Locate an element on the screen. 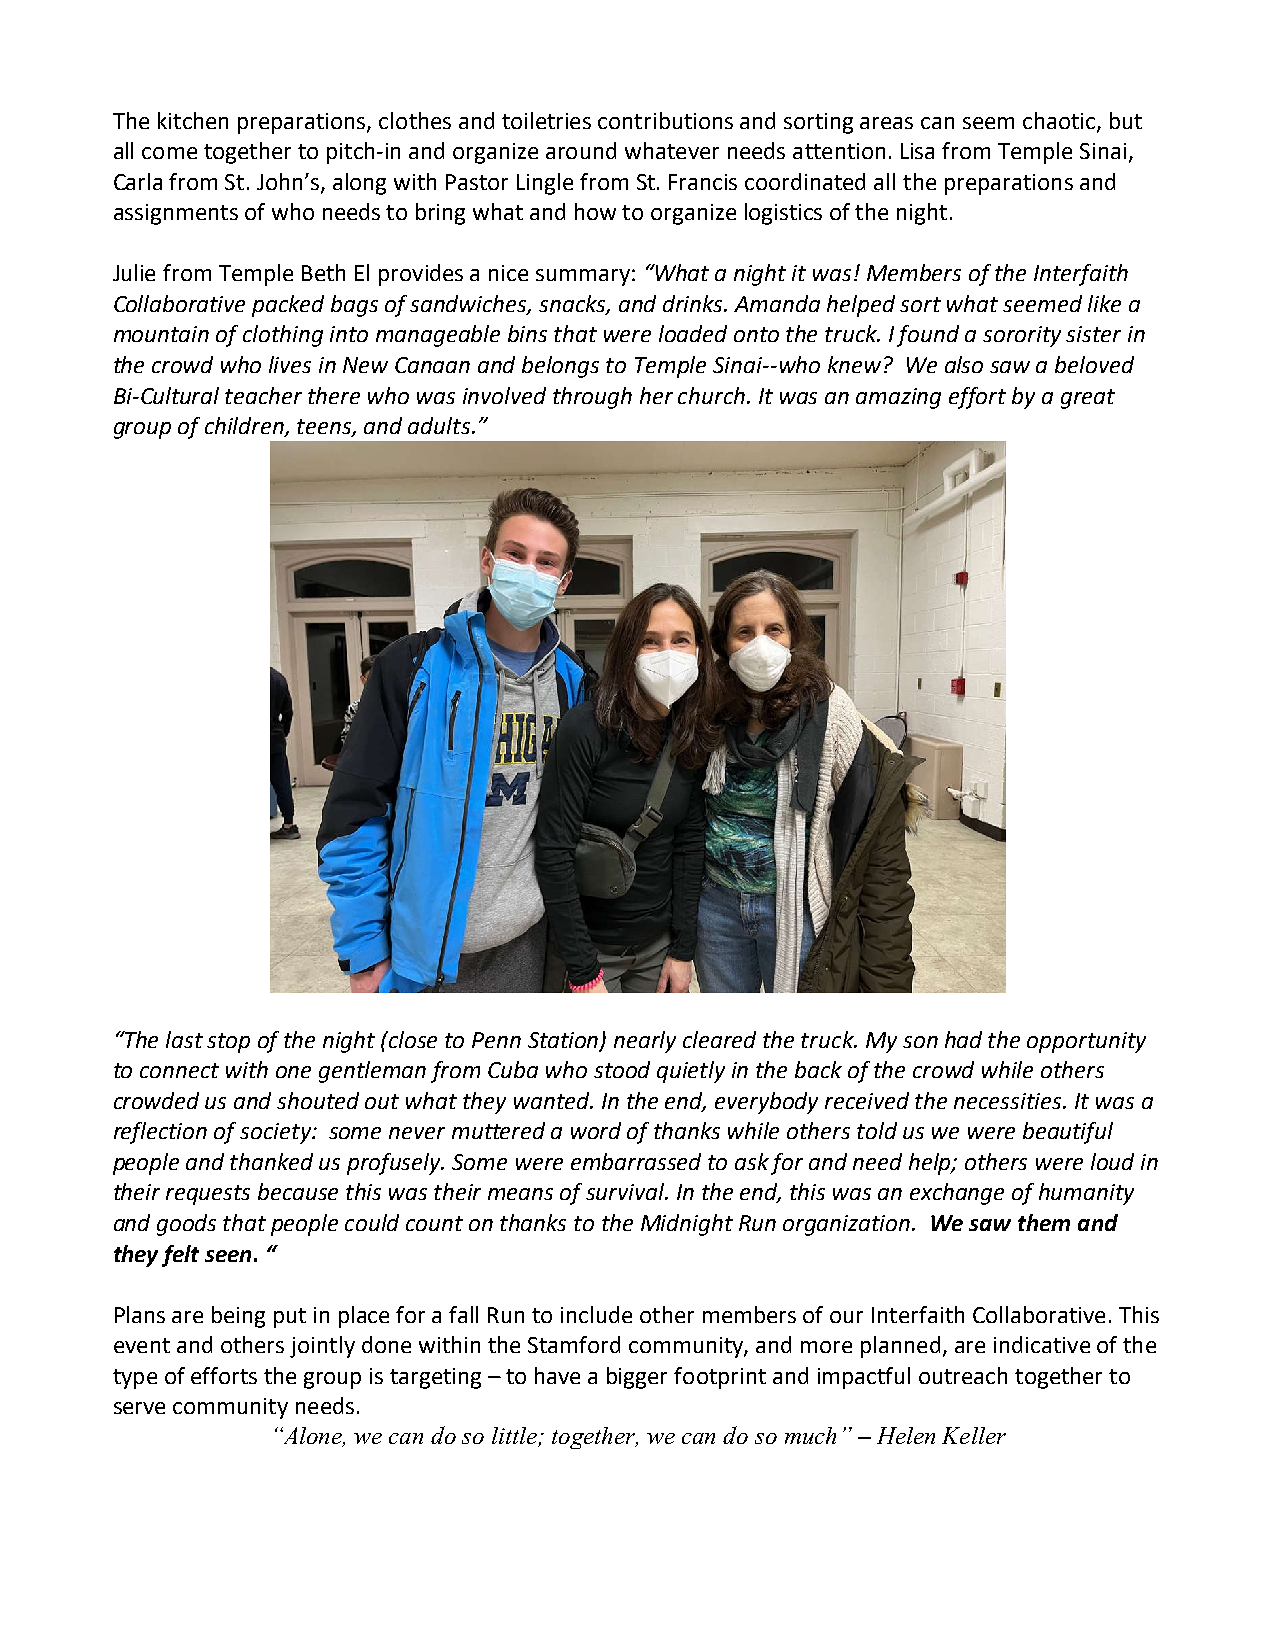  Lisa is located at coordinates (917, 151).
